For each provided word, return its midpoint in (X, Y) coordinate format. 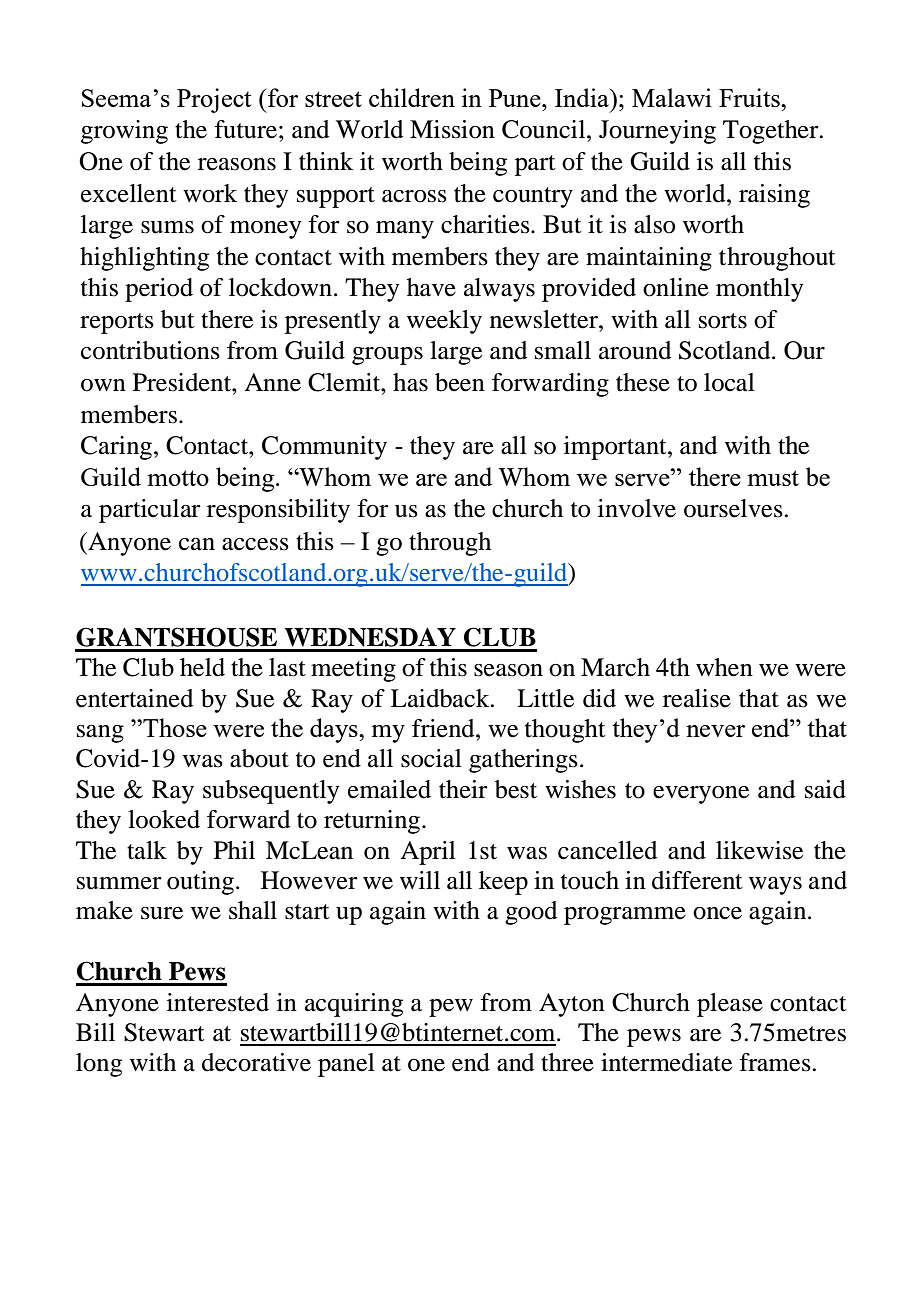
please (730, 1005)
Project (214, 100)
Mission (452, 129)
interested (218, 1002)
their (463, 789)
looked (164, 819)
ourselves (734, 508)
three (567, 1062)
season (508, 670)
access (255, 544)
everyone (701, 795)
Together (772, 132)
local (729, 382)
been (460, 382)
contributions (150, 350)
